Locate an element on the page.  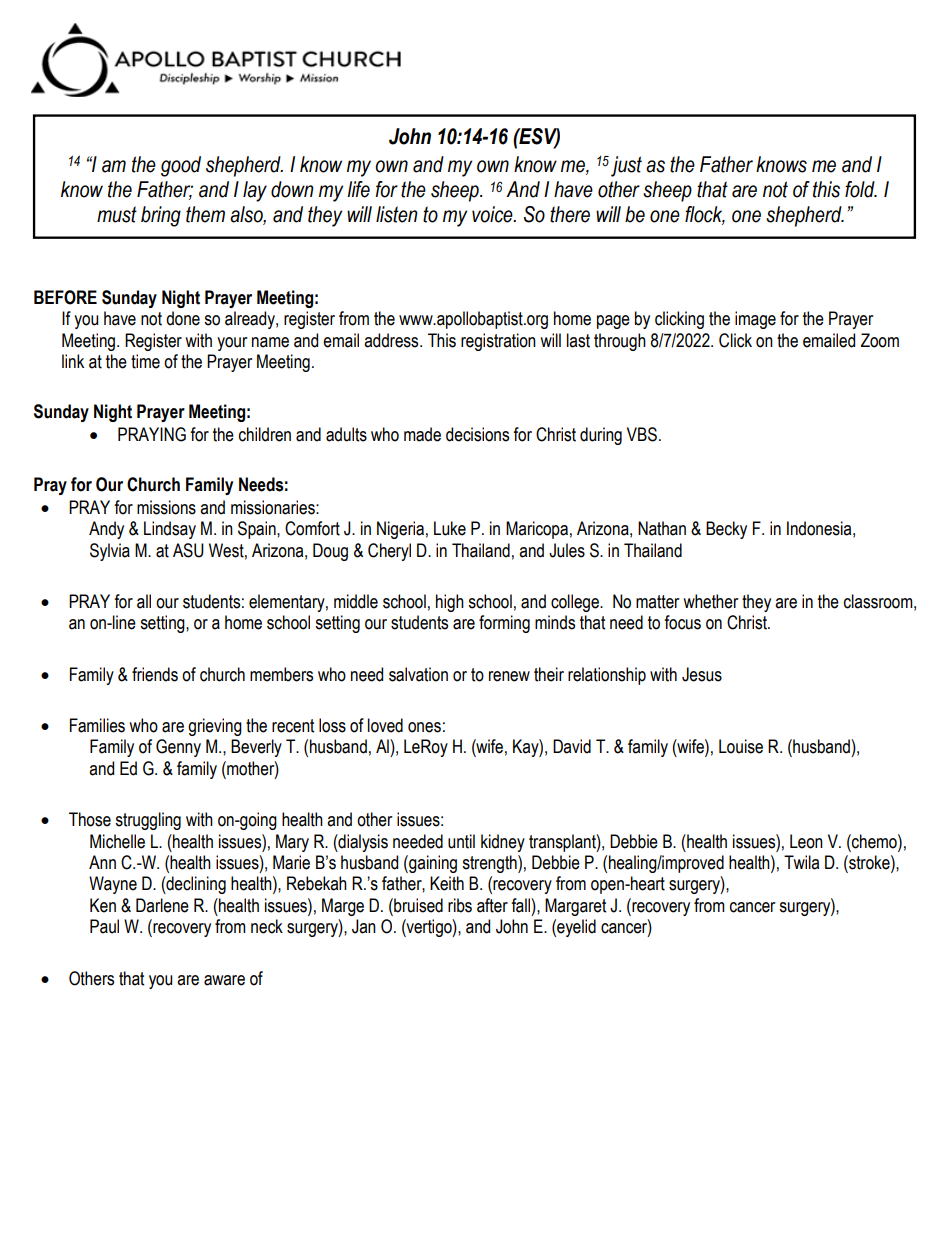
registration is located at coordinates (498, 342).
